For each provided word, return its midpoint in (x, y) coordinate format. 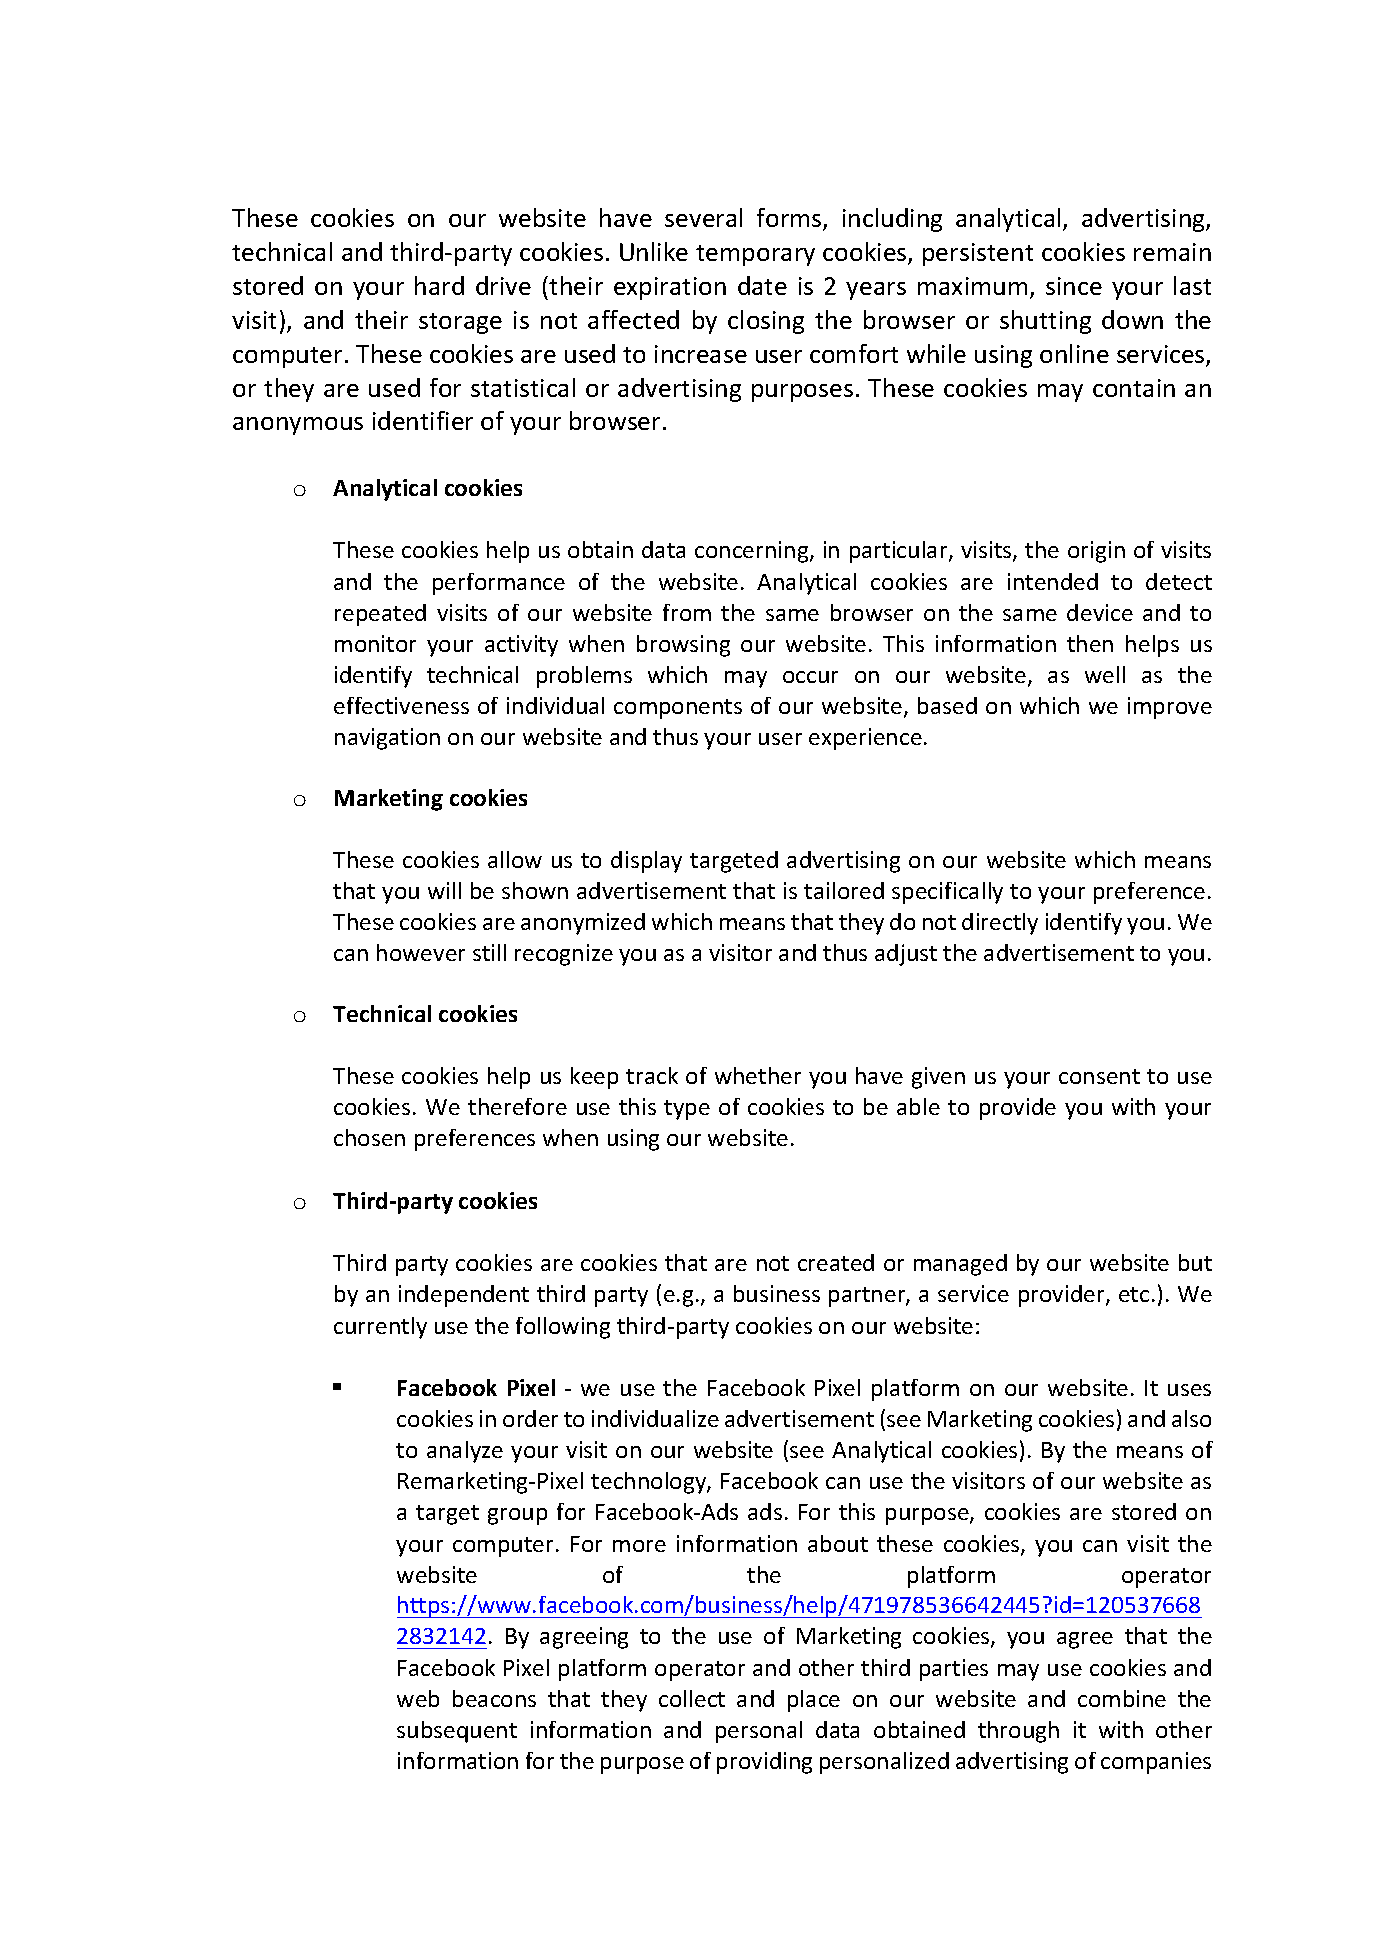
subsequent (457, 1732)
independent (464, 1296)
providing (764, 1763)
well (1105, 674)
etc (1134, 1294)
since (1074, 286)
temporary (755, 255)
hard (439, 285)
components (678, 709)
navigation (387, 739)
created (836, 1262)
